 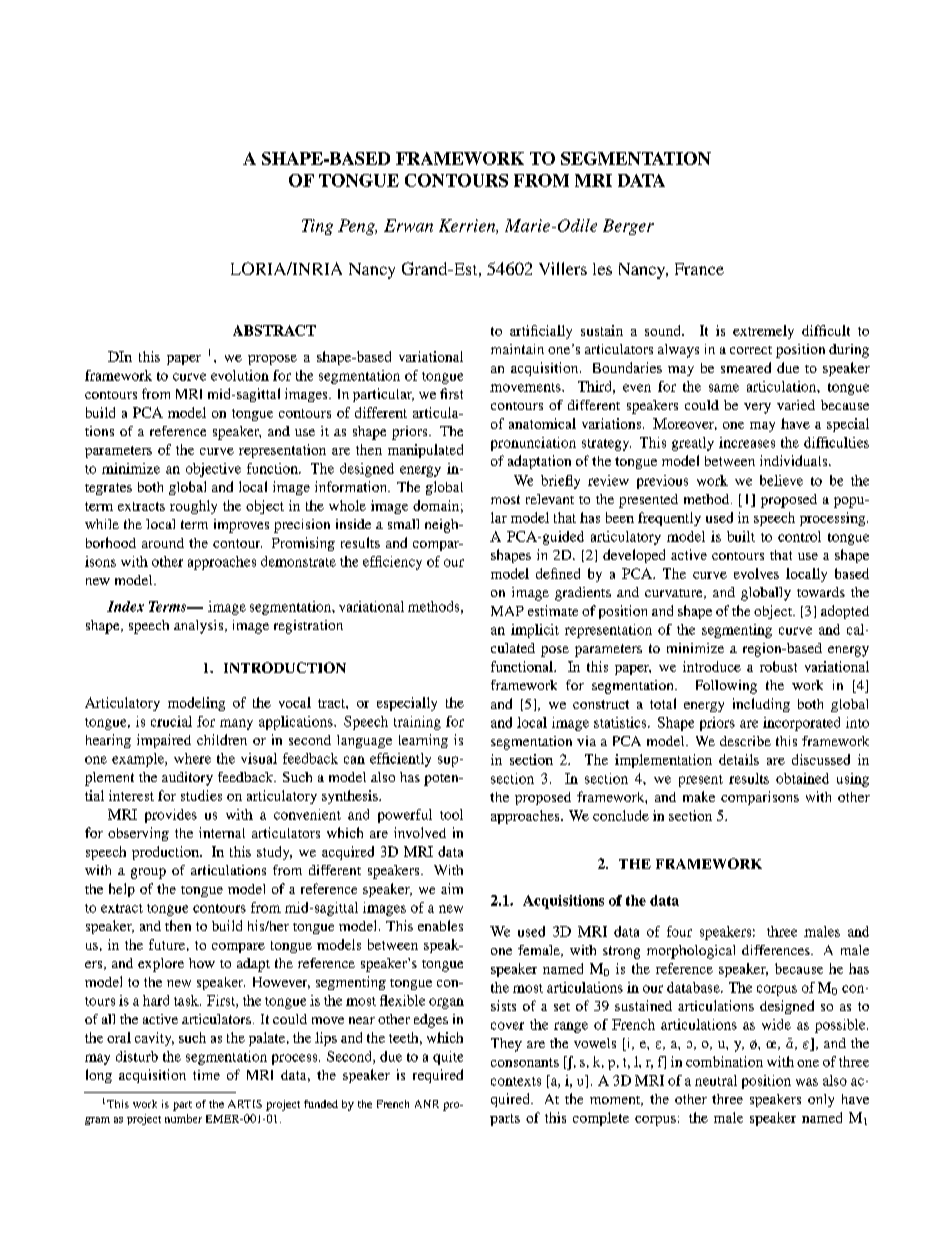 What do you see at coordinates (148, 873) in the screenshot?
I see `group` at bounding box center [148, 873].
